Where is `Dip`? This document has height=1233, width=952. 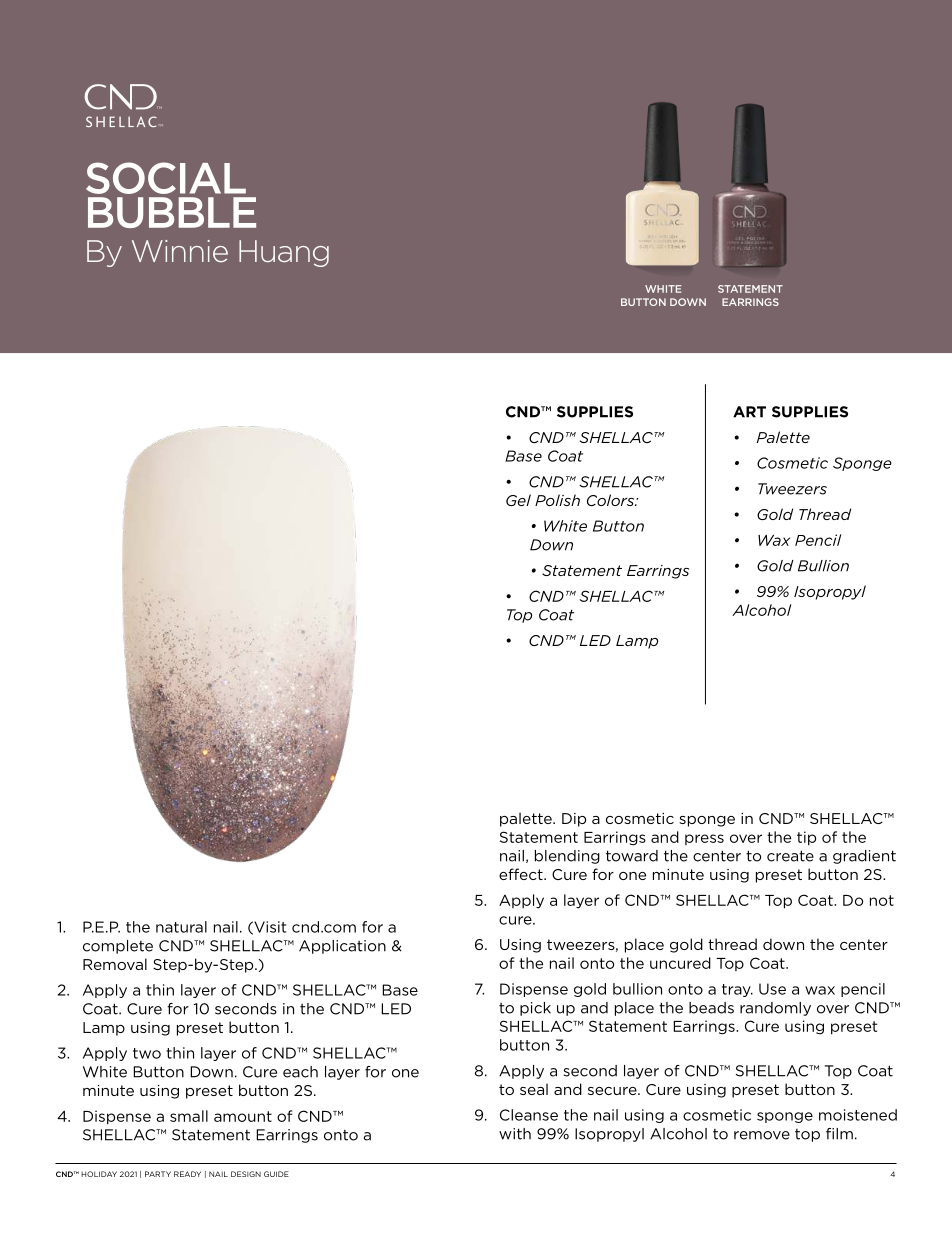
Dip is located at coordinates (574, 820).
